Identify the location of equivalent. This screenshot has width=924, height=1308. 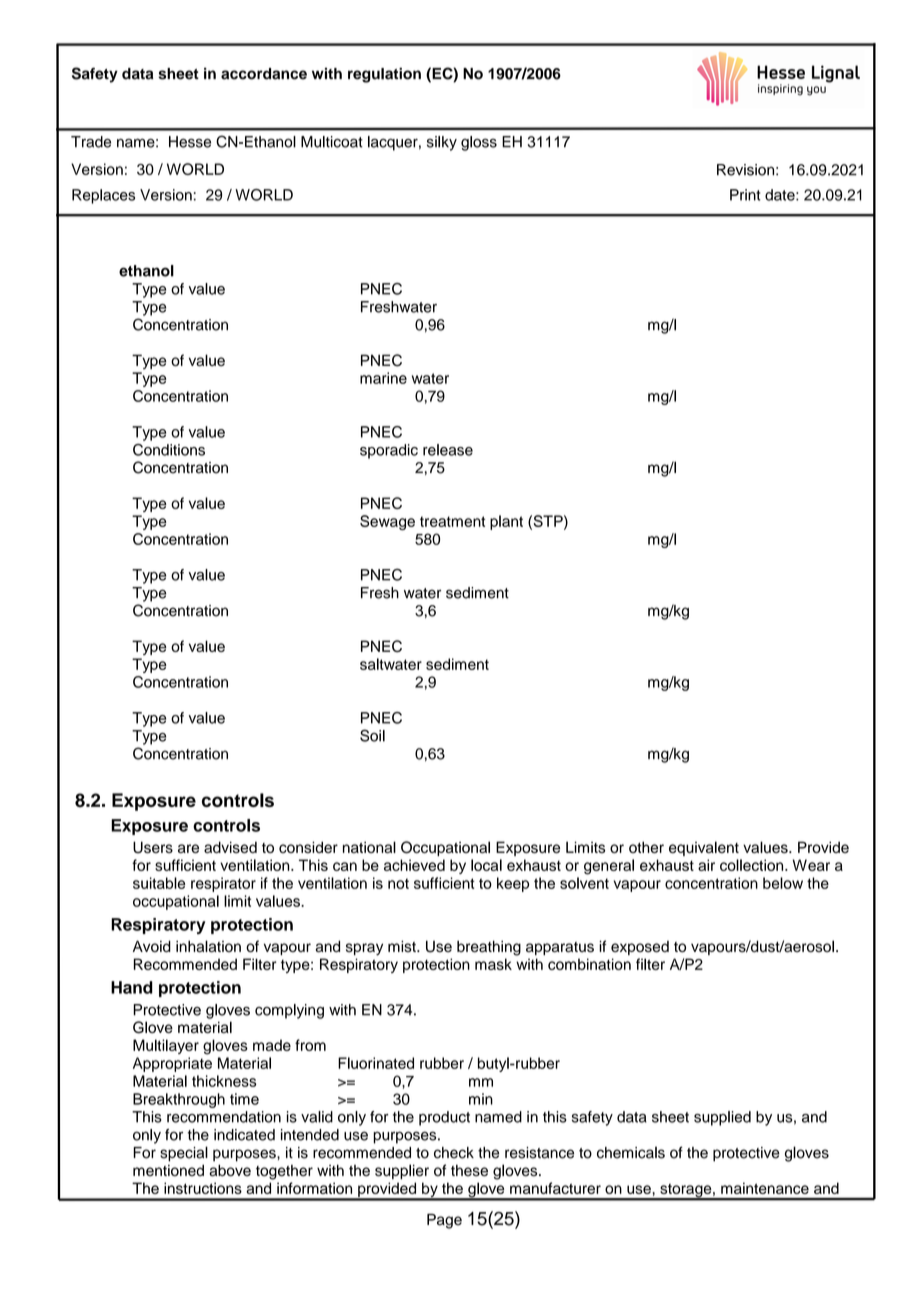
(704, 848).
